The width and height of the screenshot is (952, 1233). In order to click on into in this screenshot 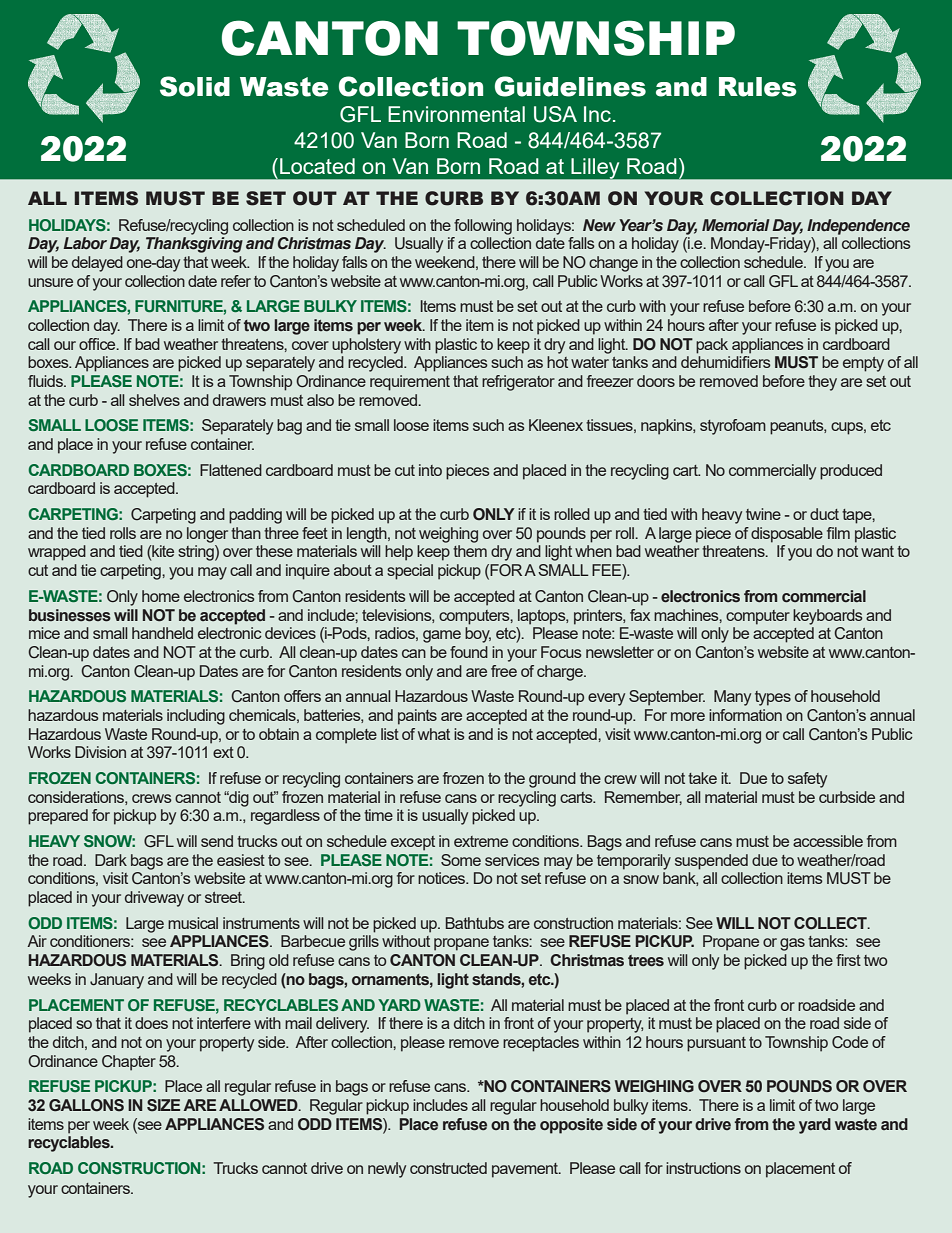, I will do `click(430, 470)`.
